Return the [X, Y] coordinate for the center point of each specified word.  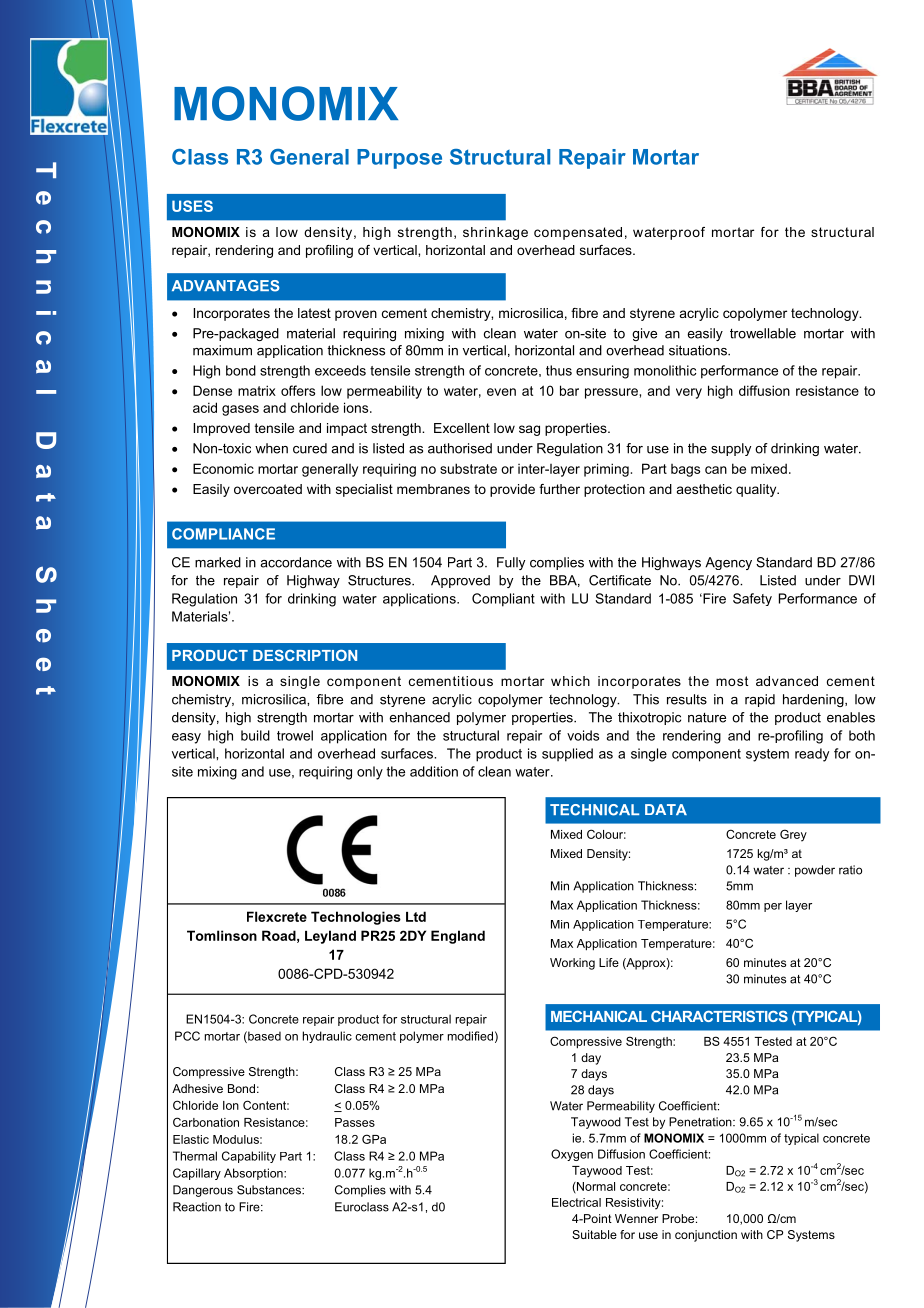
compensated [578, 233]
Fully [511, 563]
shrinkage [495, 233]
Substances [270, 1190]
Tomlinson [222, 935]
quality [757, 490]
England [458, 937]
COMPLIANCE [223, 534]
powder [815, 871]
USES [192, 206]
